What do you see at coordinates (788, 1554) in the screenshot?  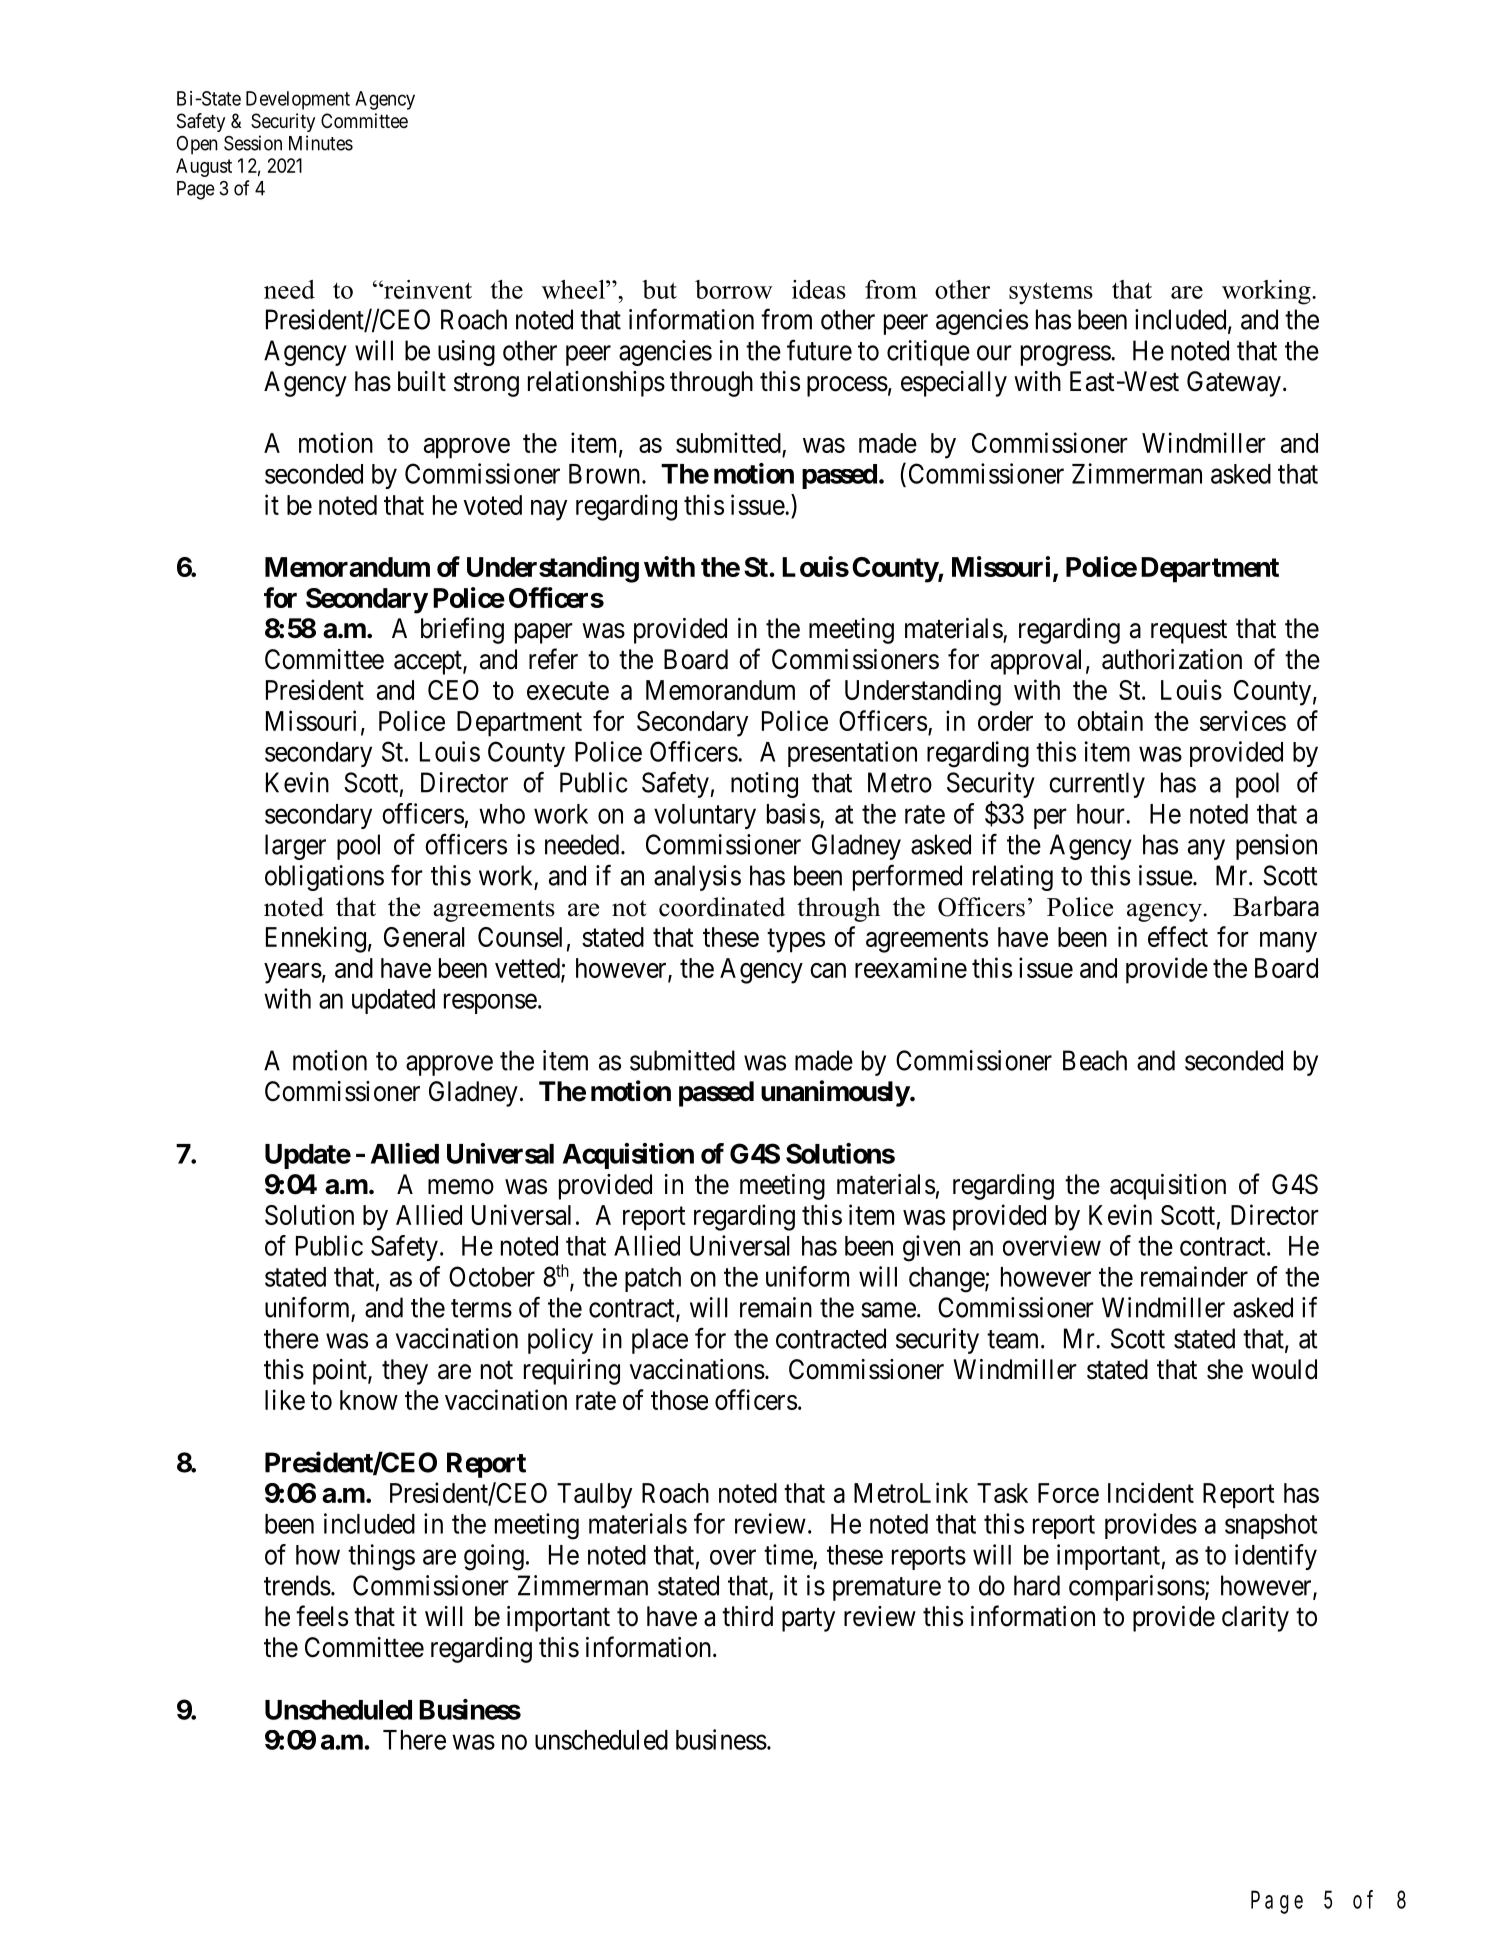 I see `time` at bounding box center [788, 1554].
